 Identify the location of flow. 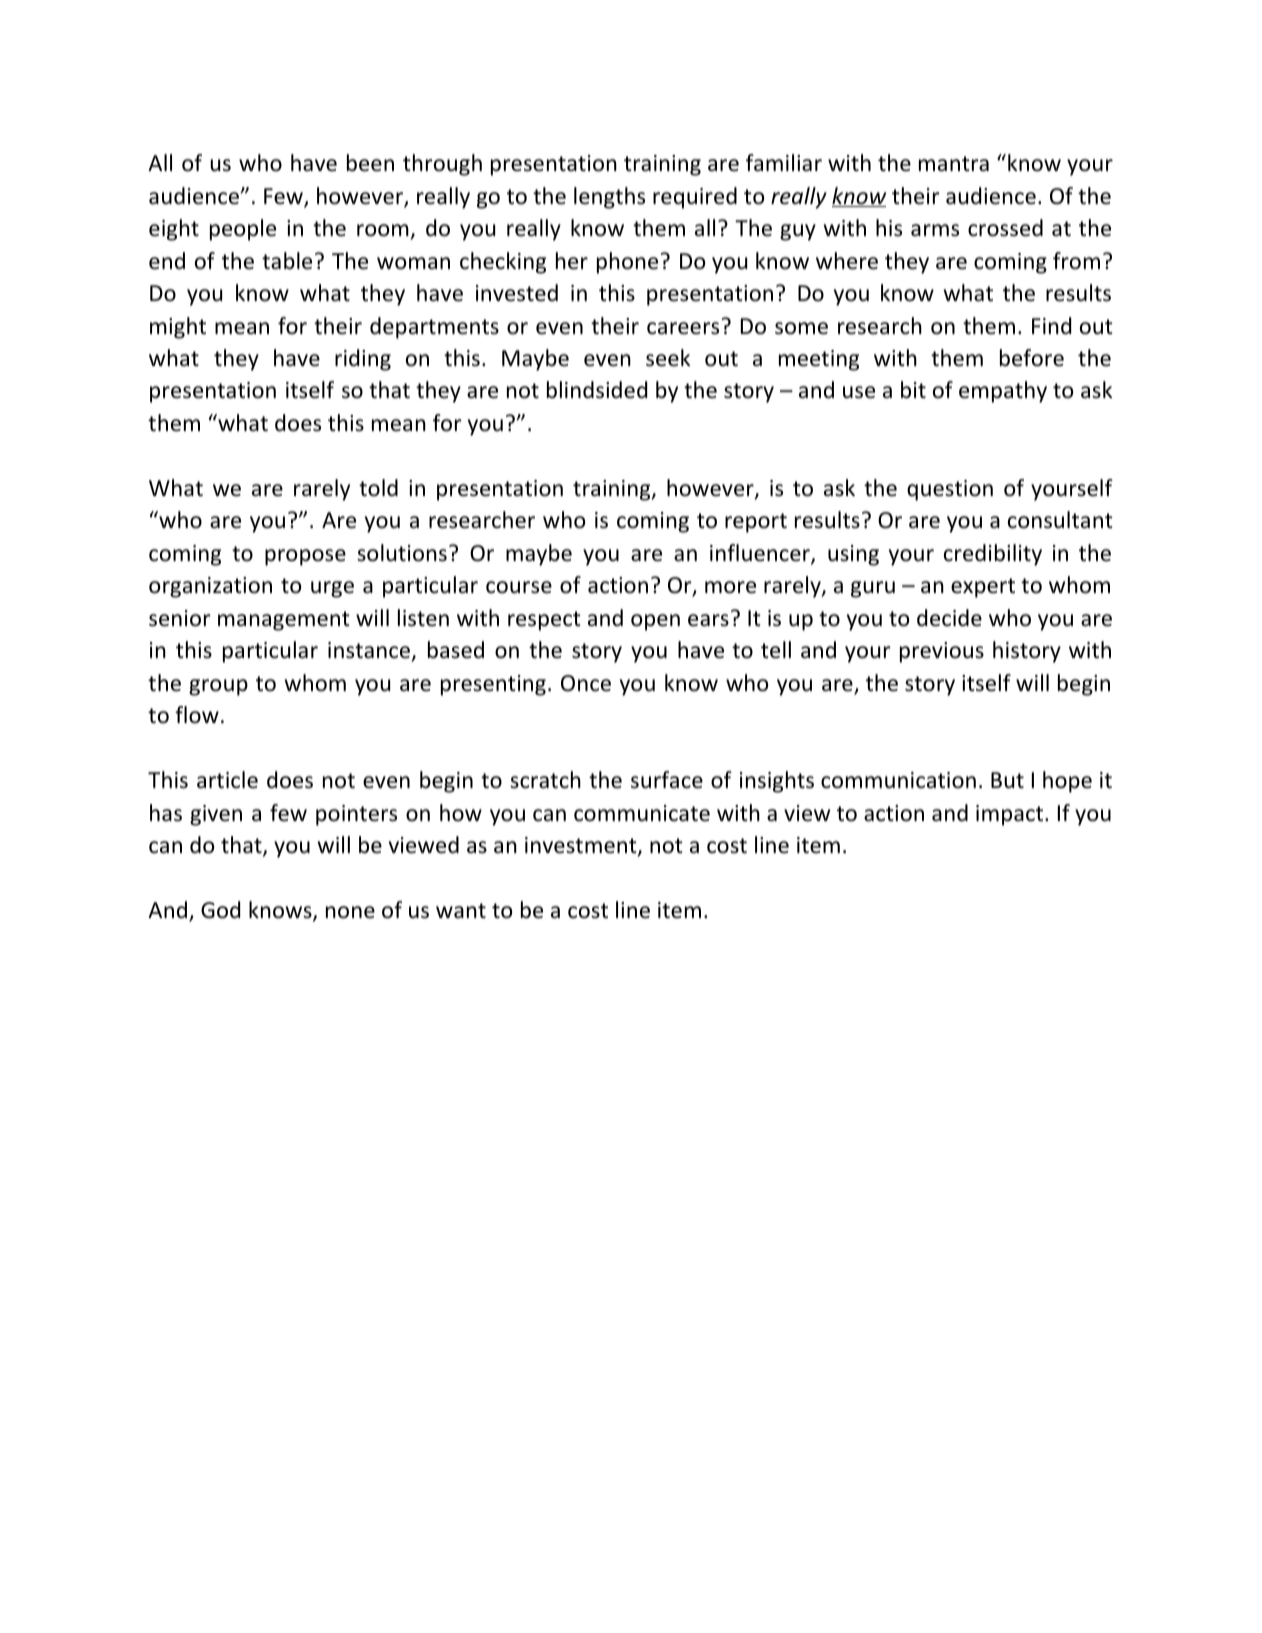
(197, 715).
